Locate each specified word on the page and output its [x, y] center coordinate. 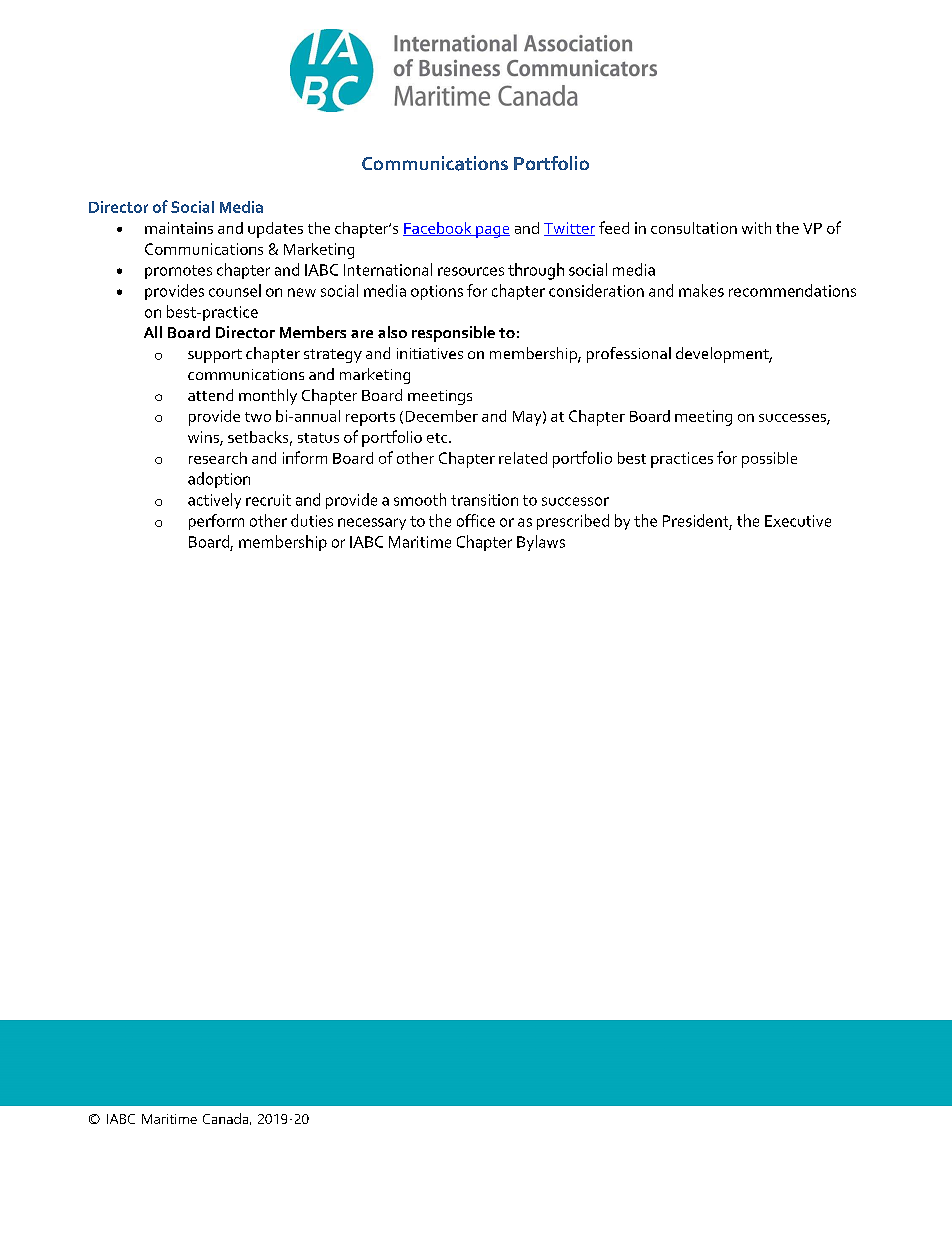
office [476, 520]
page [492, 232]
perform [216, 522]
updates [275, 230]
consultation [694, 228]
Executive [798, 521]
